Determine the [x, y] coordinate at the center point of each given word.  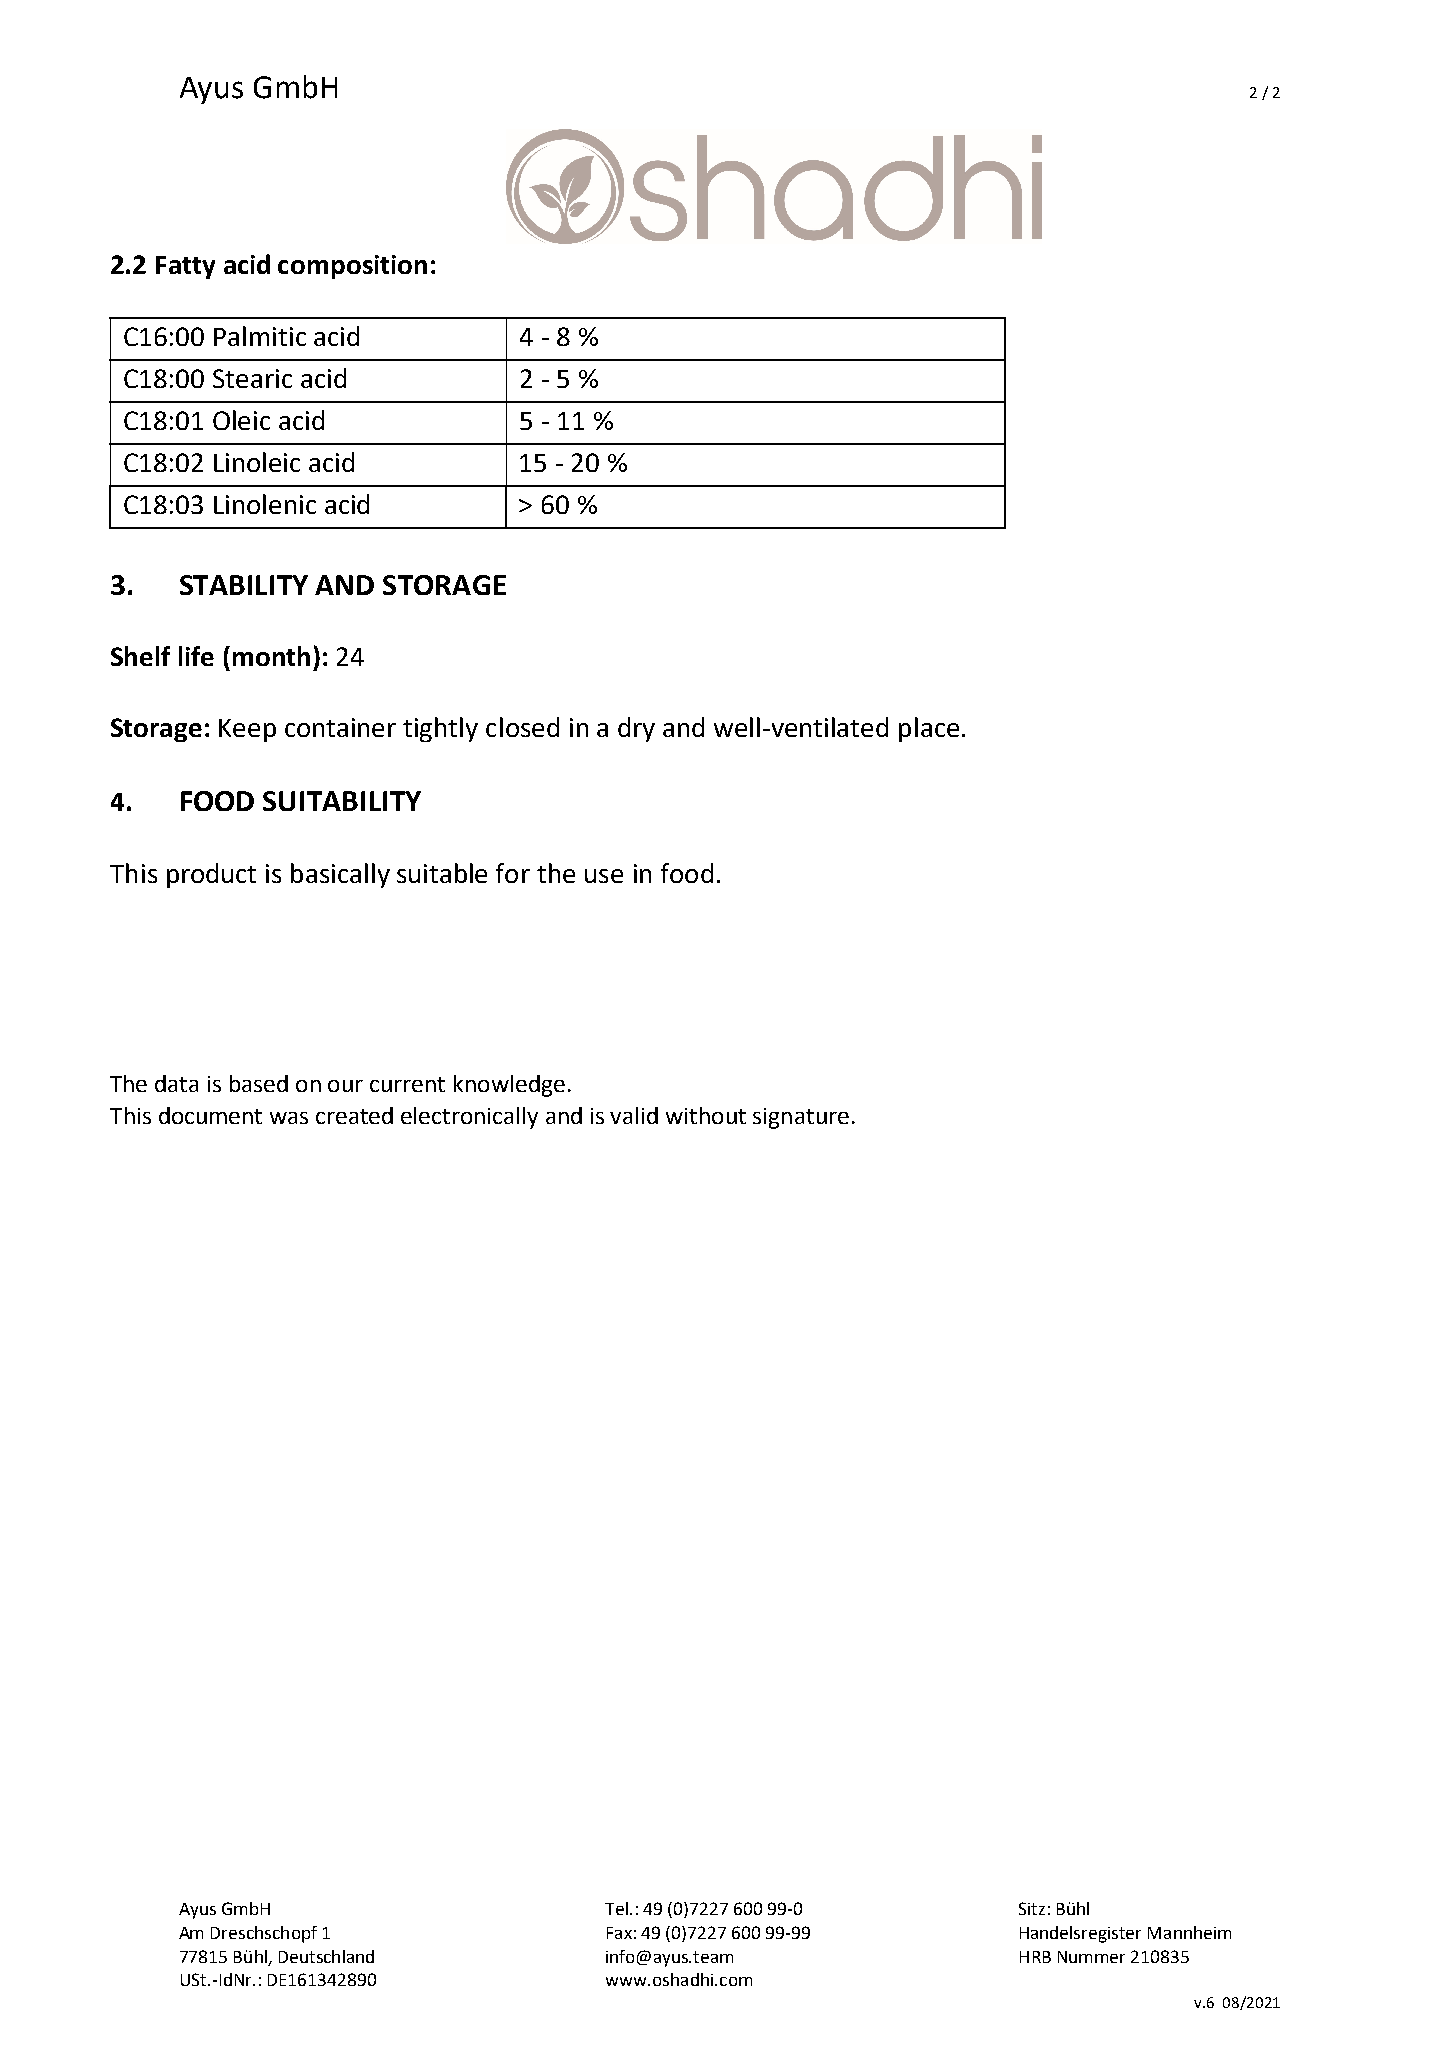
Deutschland [326, 1956]
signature [801, 1118]
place [929, 729]
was [289, 1118]
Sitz [1032, 1908]
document [210, 1115]
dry [636, 729]
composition [352, 267]
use [604, 876]
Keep [247, 730]
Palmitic [260, 336]
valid [634, 1115]
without [706, 1115]
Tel [616, 1908]
